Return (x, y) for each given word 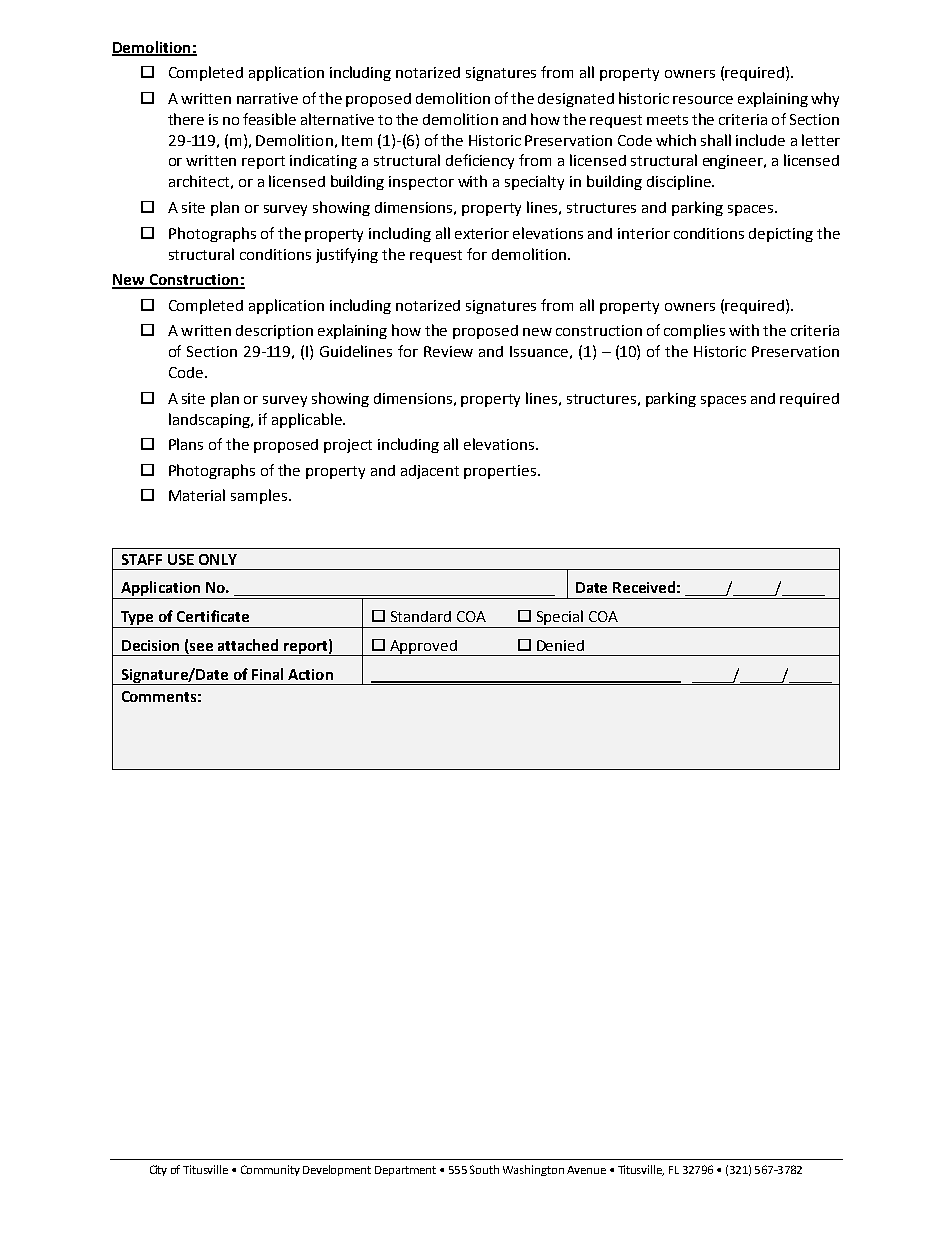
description (274, 332)
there (186, 119)
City (158, 1170)
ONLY (218, 559)
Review (448, 351)
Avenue (586, 1170)
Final (267, 674)
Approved (423, 648)
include (760, 140)
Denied (560, 645)
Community (270, 1170)
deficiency (480, 161)
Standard (421, 616)
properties (501, 472)
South (484, 1169)
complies (694, 331)
